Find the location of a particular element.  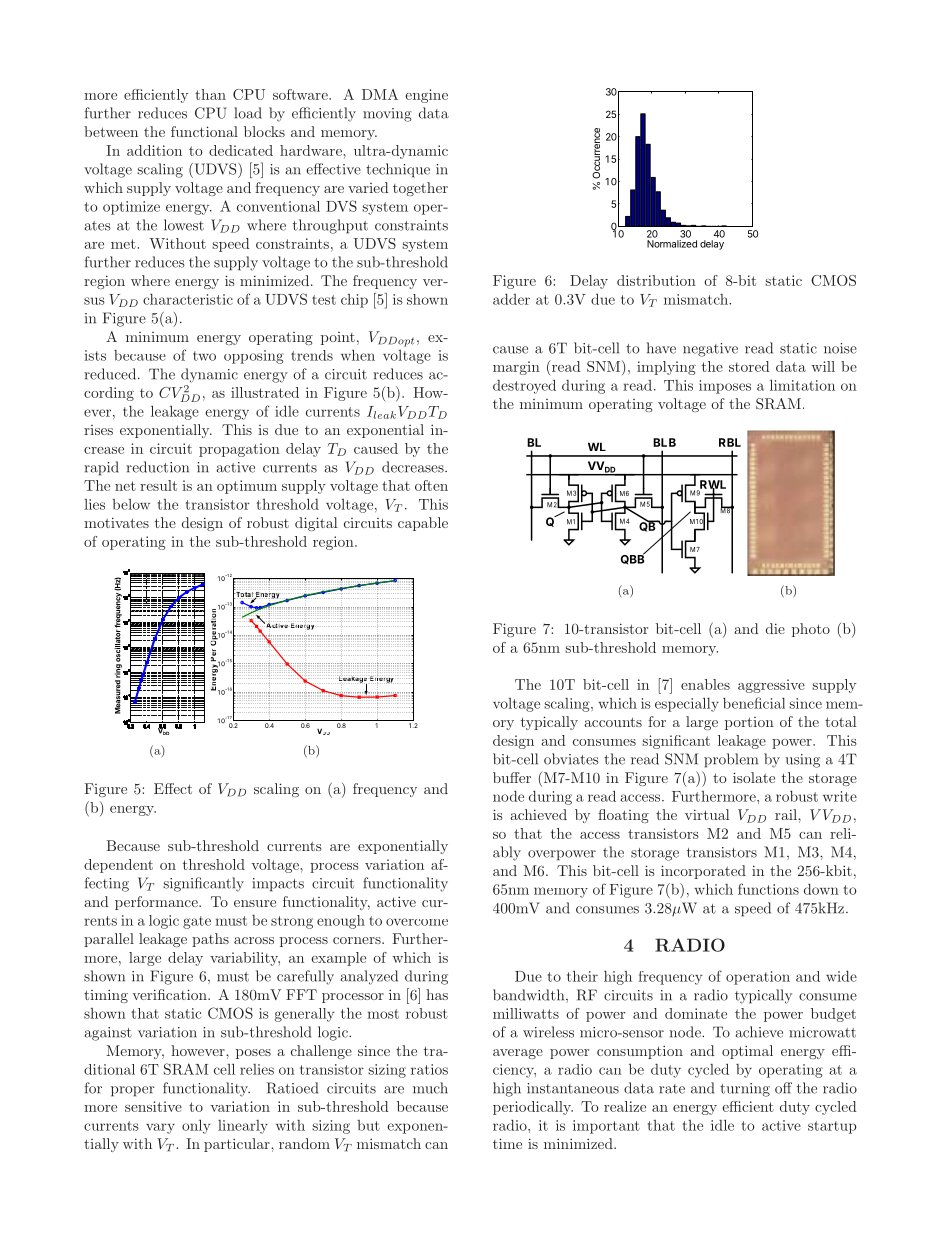

engine is located at coordinates (426, 96).
